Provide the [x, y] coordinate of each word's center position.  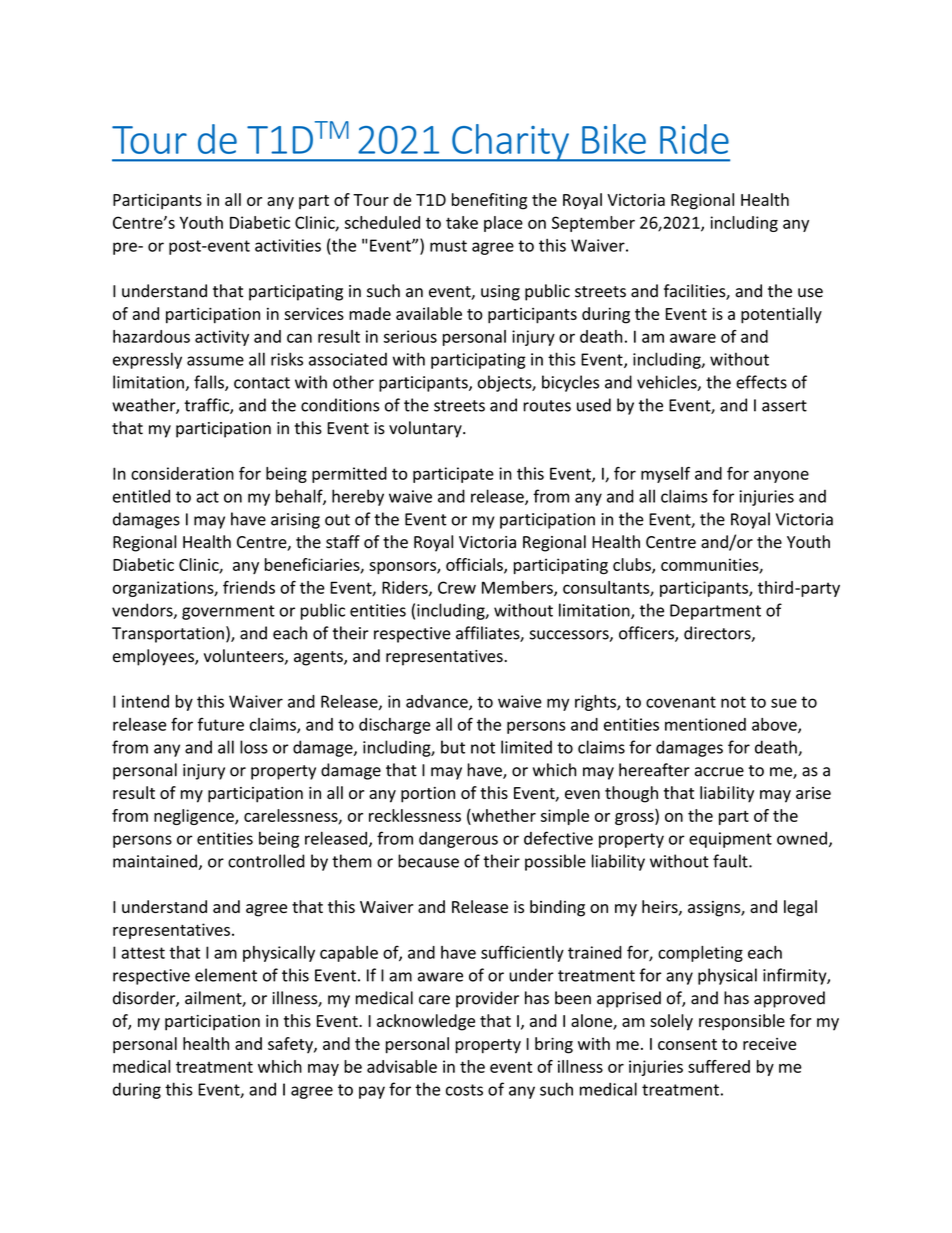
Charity [510, 143]
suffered [719, 1066]
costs [464, 1090]
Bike [614, 139]
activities [288, 245]
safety [291, 1045]
